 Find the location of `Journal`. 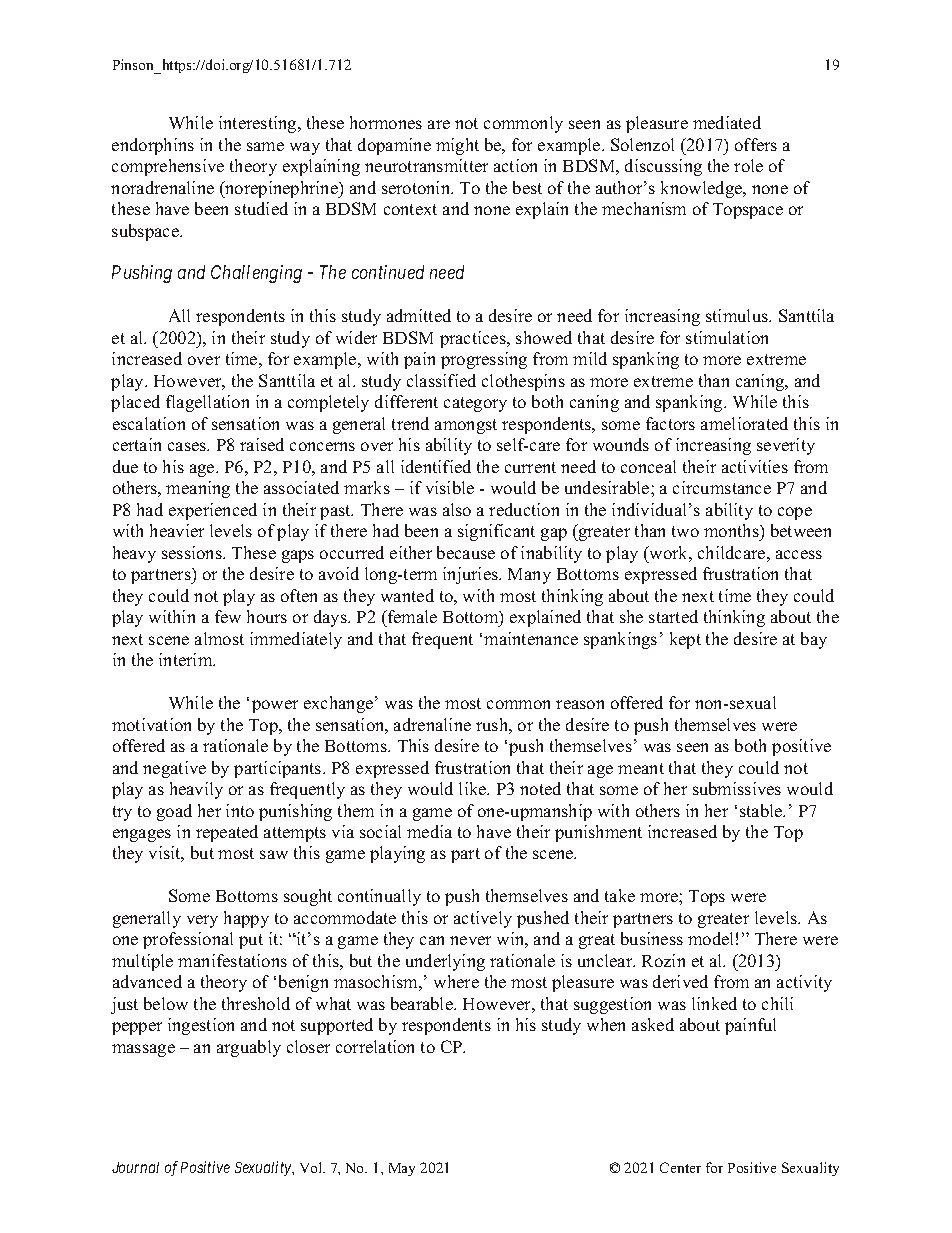

Journal is located at coordinates (135, 1167).
